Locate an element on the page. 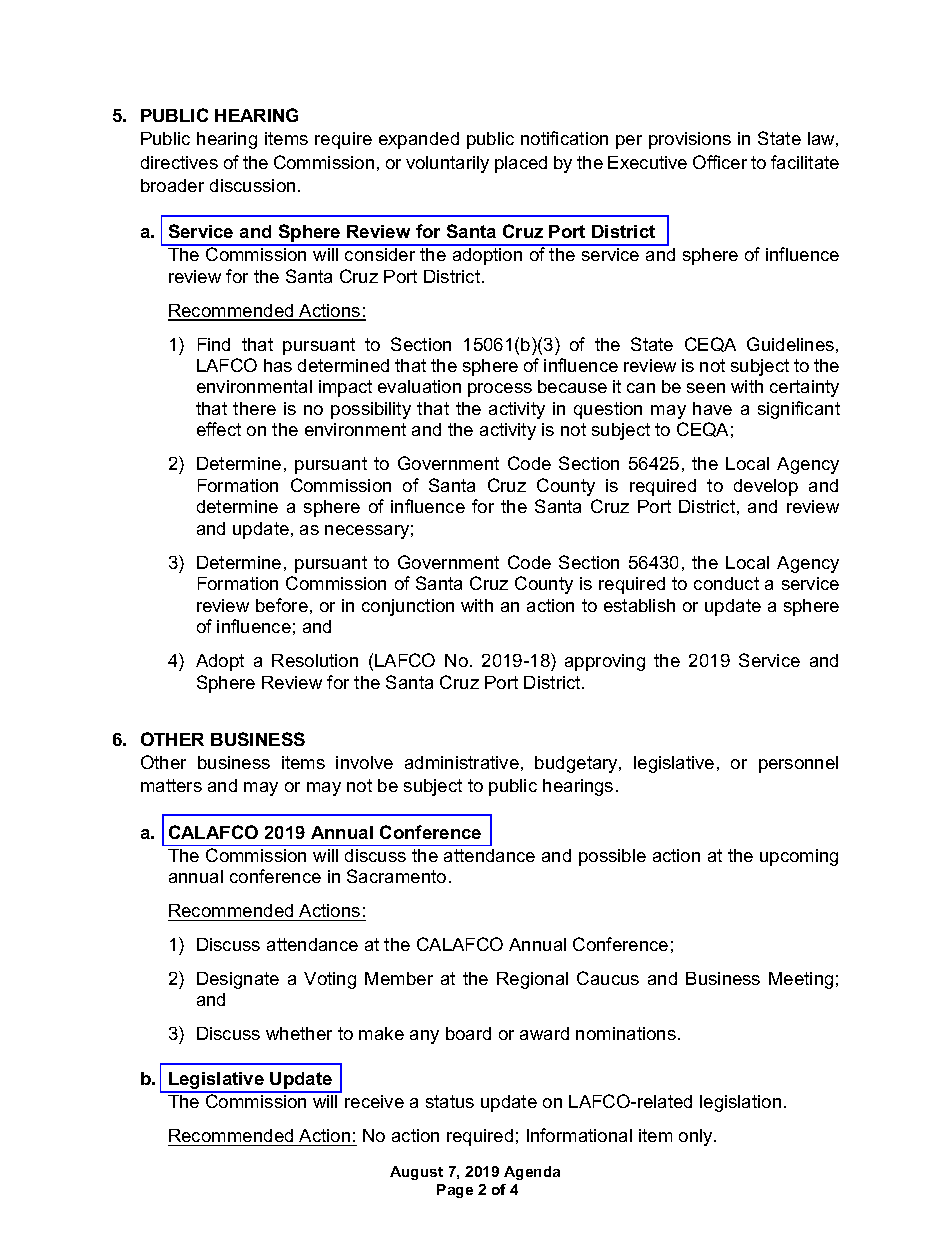  conjunction is located at coordinates (408, 607).
